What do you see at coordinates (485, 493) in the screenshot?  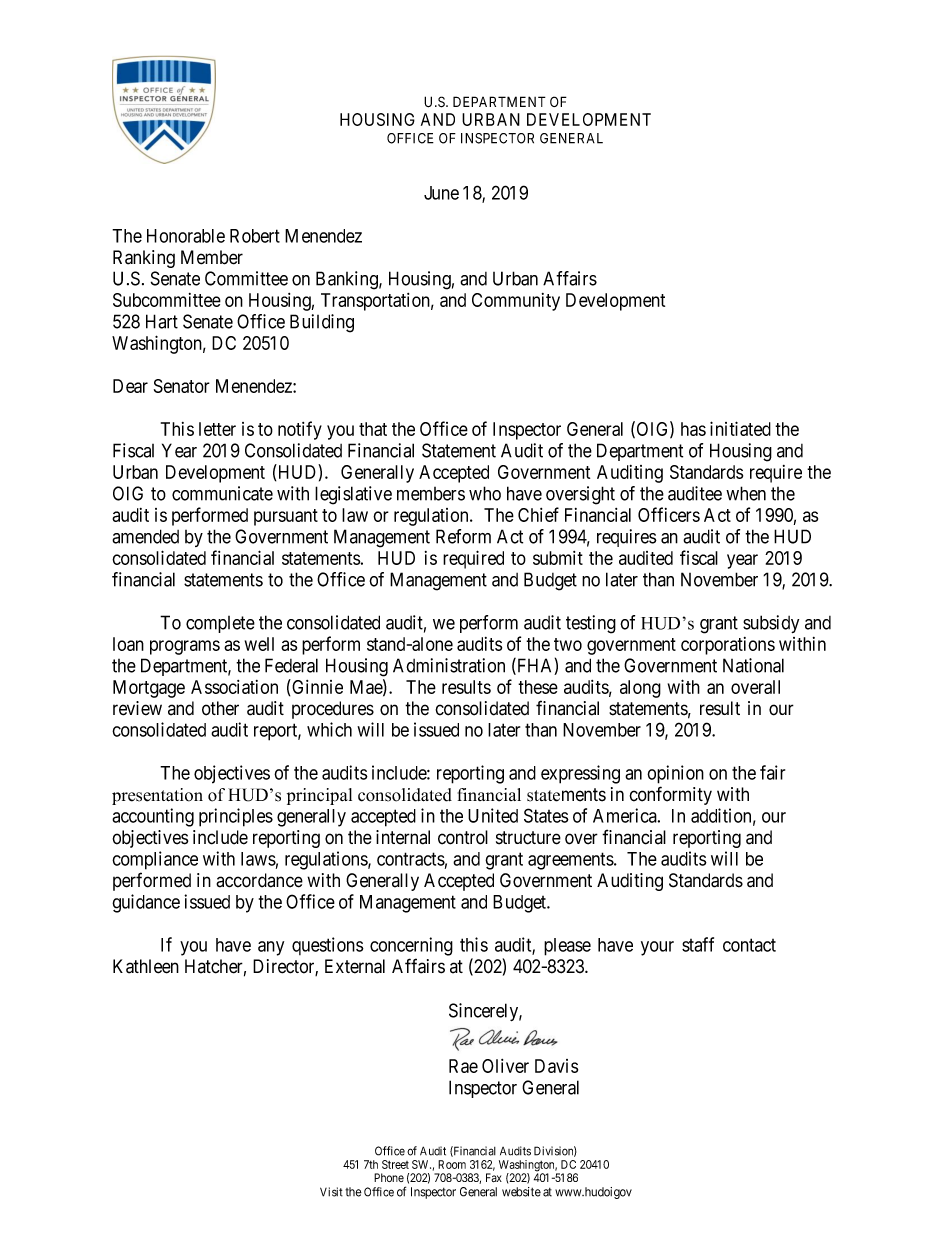 I see `who` at bounding box center [485, 493].
